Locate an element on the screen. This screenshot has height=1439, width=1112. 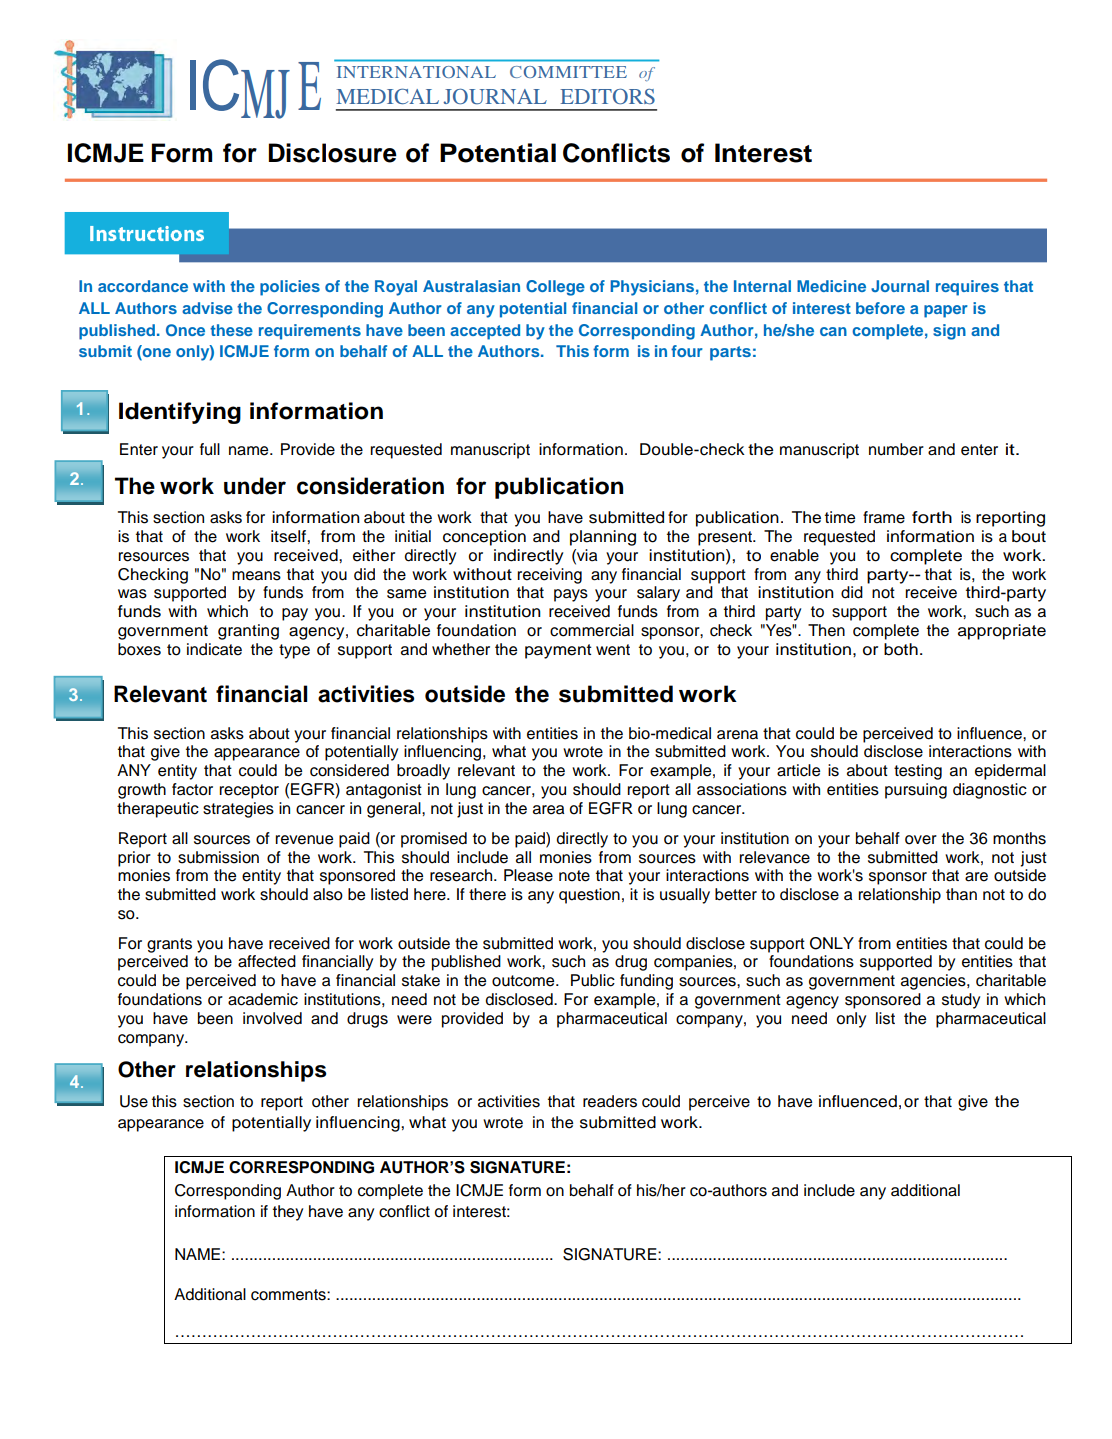
planning is located at coordinates (603, 538).
